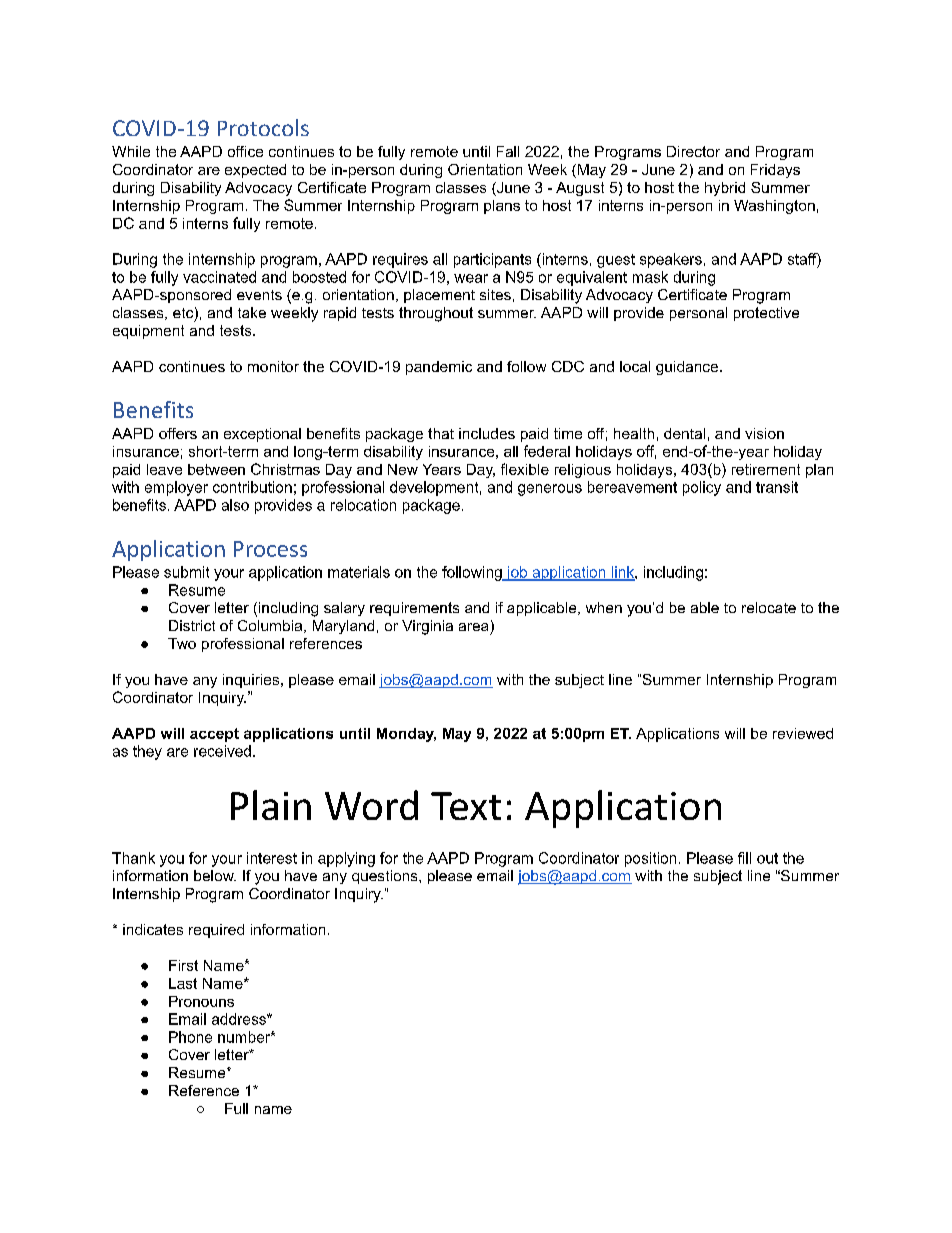  I want to click on Pronouns, so click(201, 1001).
